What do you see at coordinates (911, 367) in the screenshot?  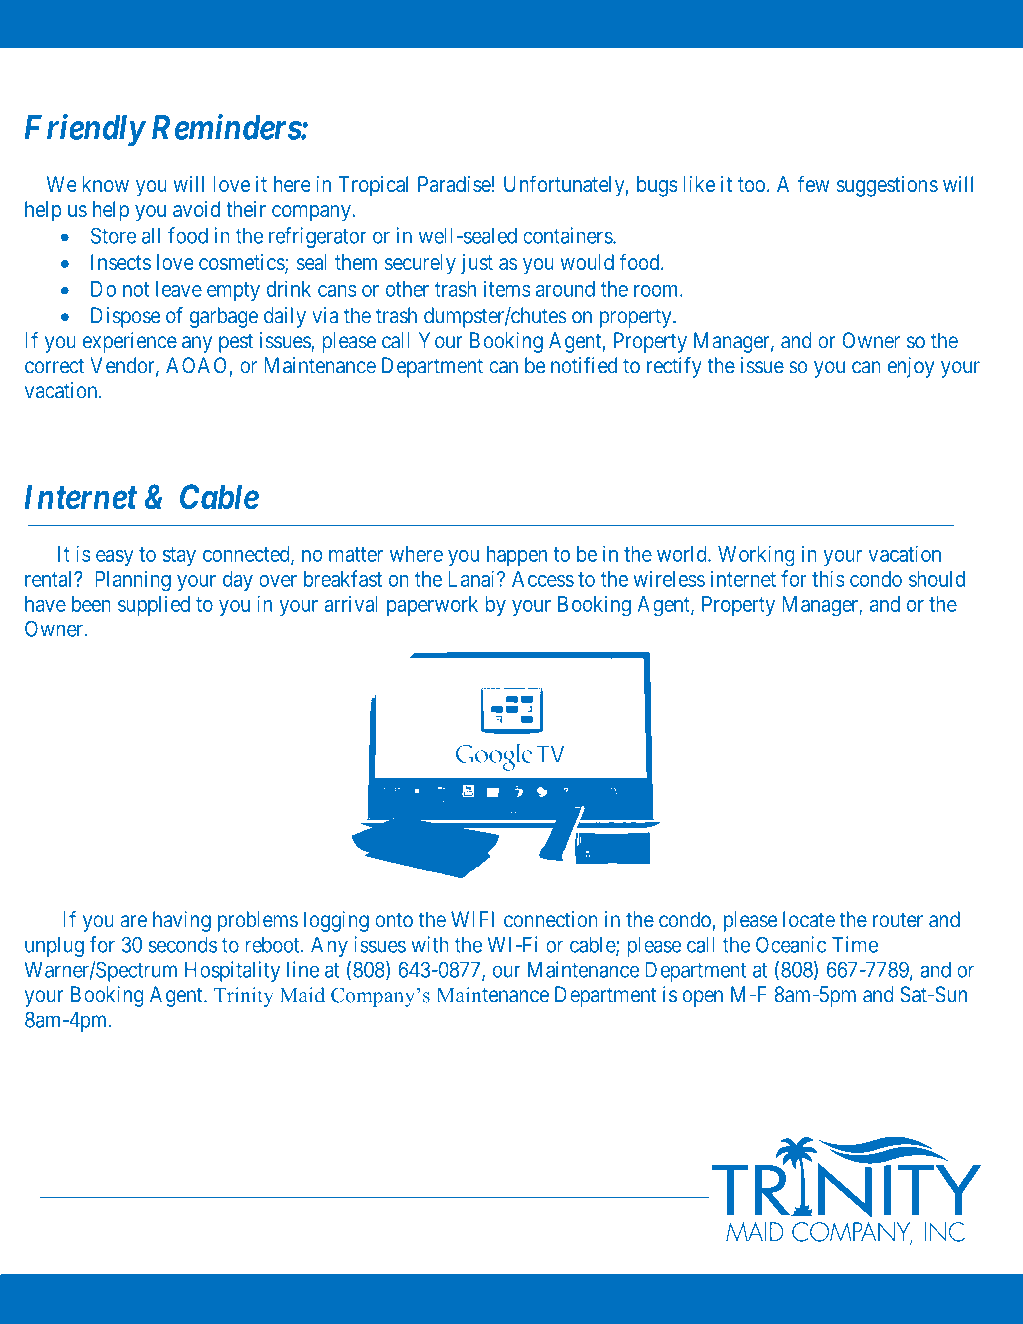 I see `enjoy` at bounding box center [911, 367].
